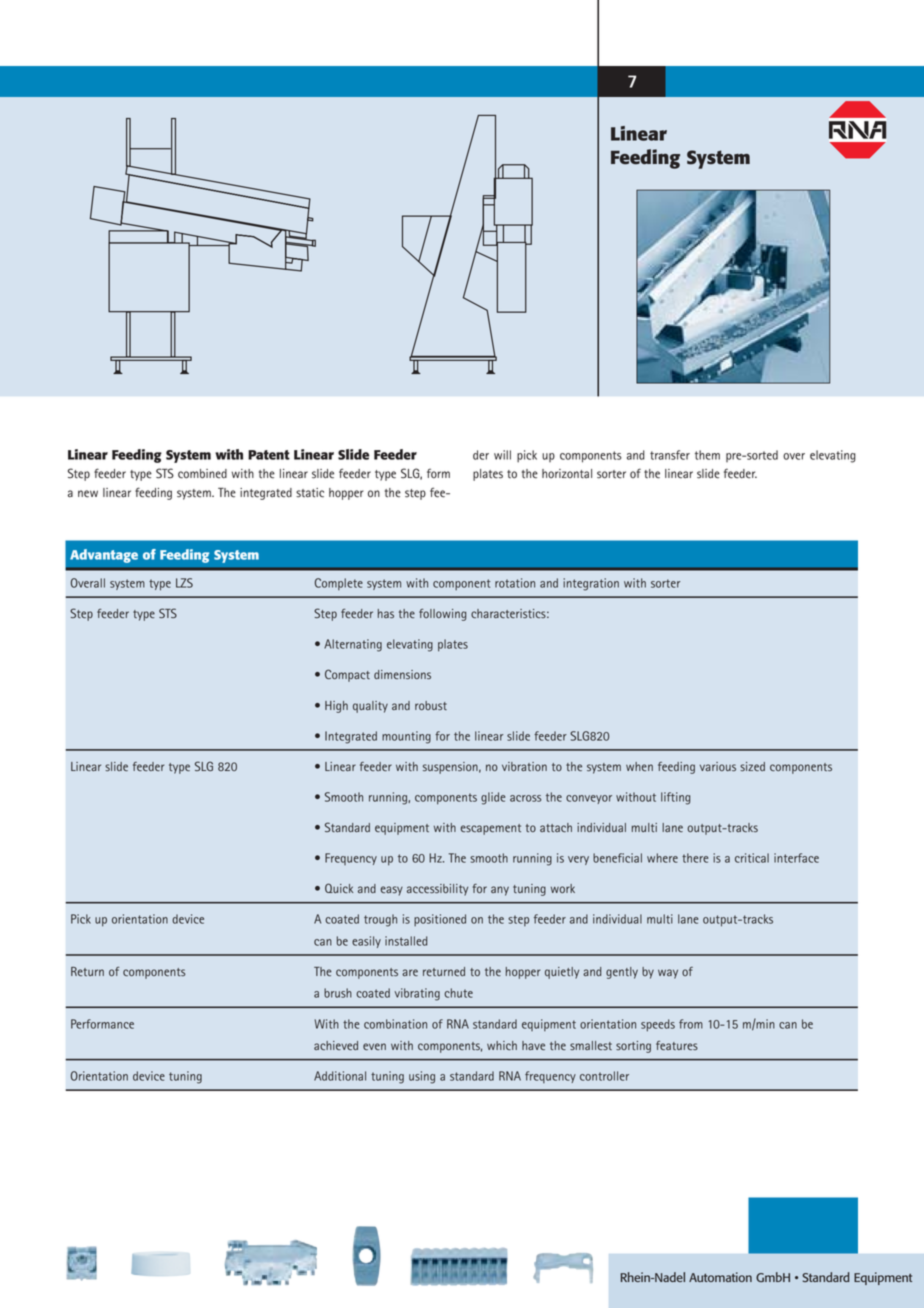 This screenshot has height=1308, width=924. What do you see at coordinates (202, 474) in the screenshot?
I see `combined` at bounding box center [202, 474].
